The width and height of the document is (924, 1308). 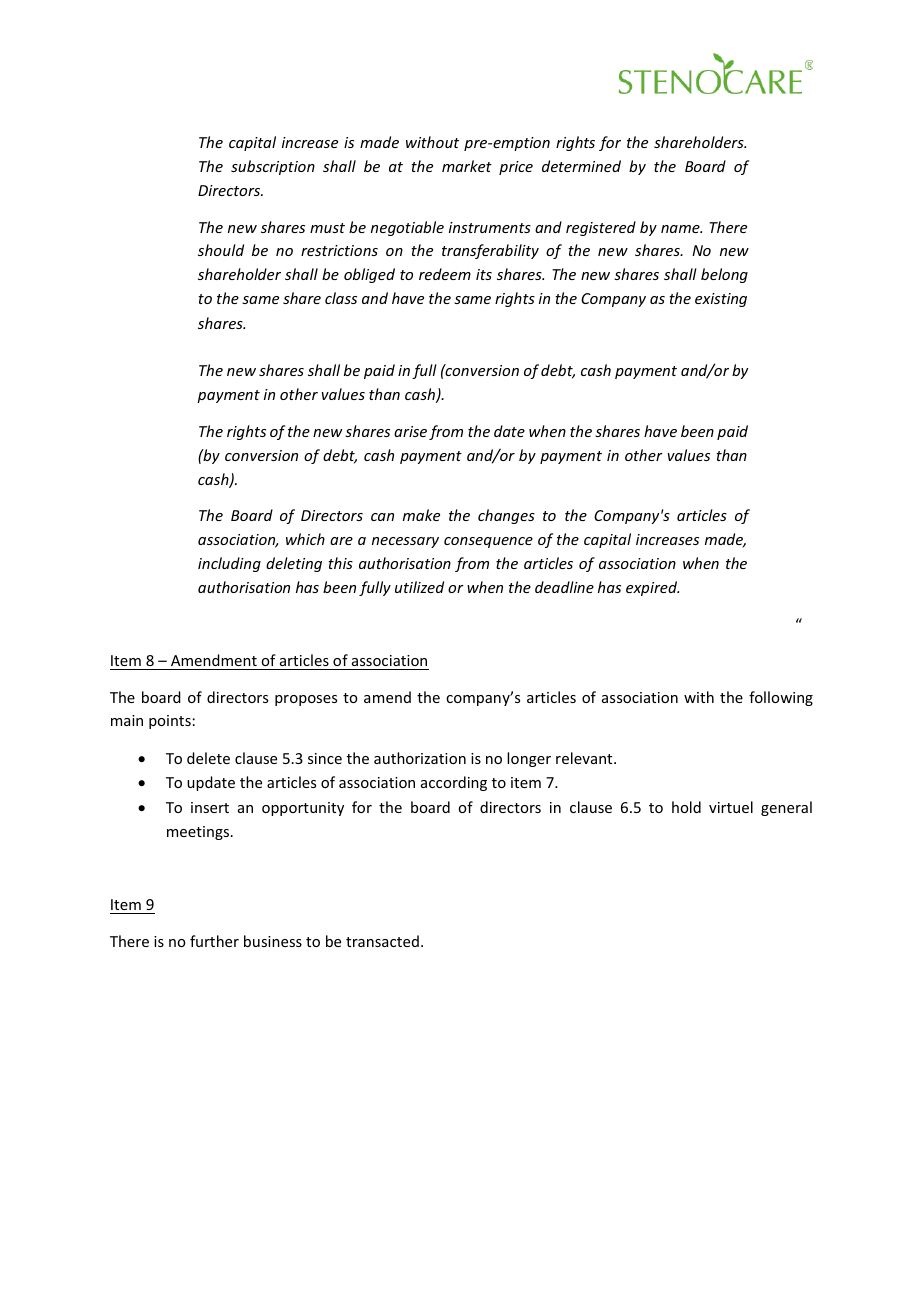 What do you see at coordinates (214, 941) in the document?
I see `further` at bounding box center [214, 941].
